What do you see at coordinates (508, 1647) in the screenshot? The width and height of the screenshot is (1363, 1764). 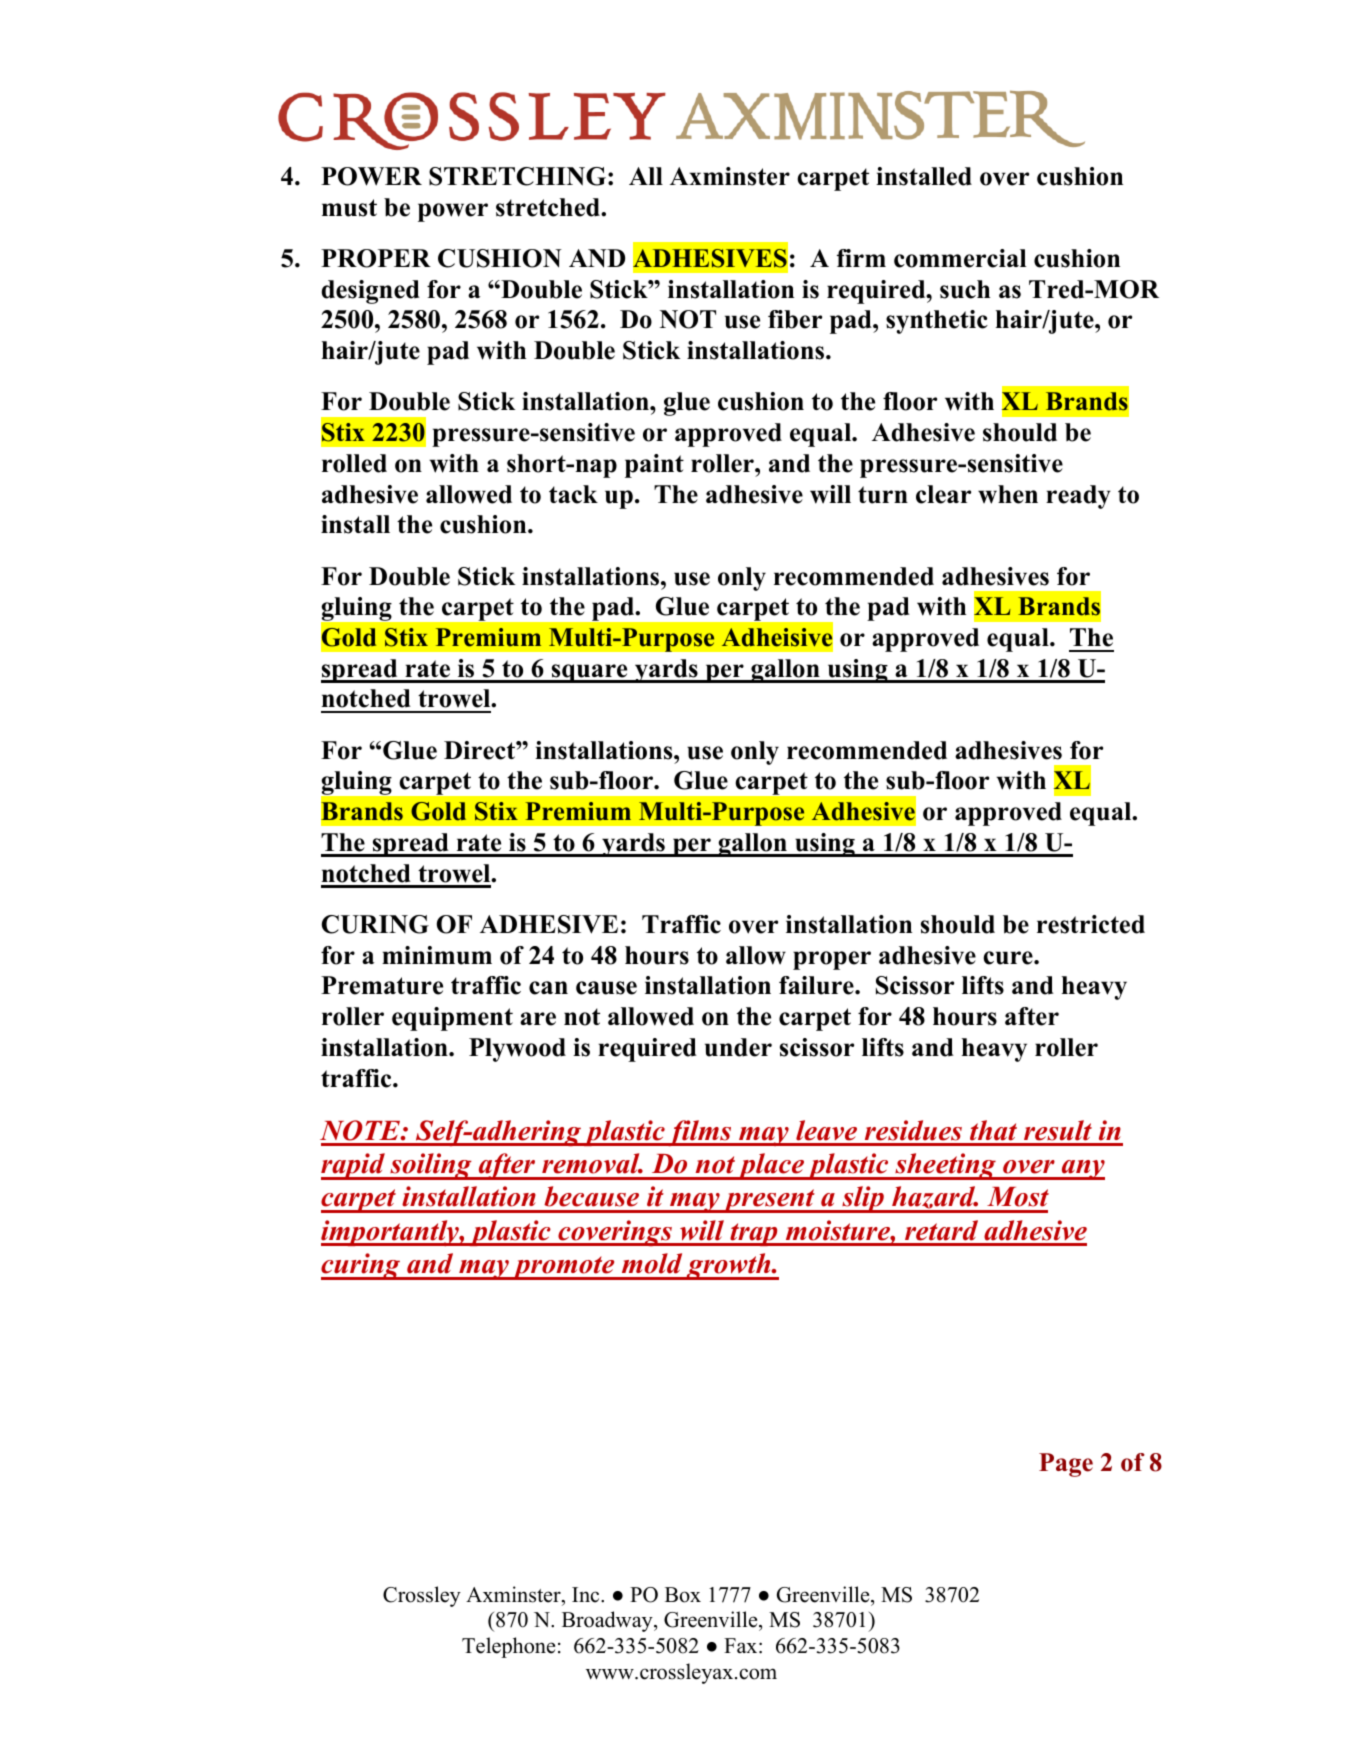 I see `Telephone` at bounding box center [508, 1647].
